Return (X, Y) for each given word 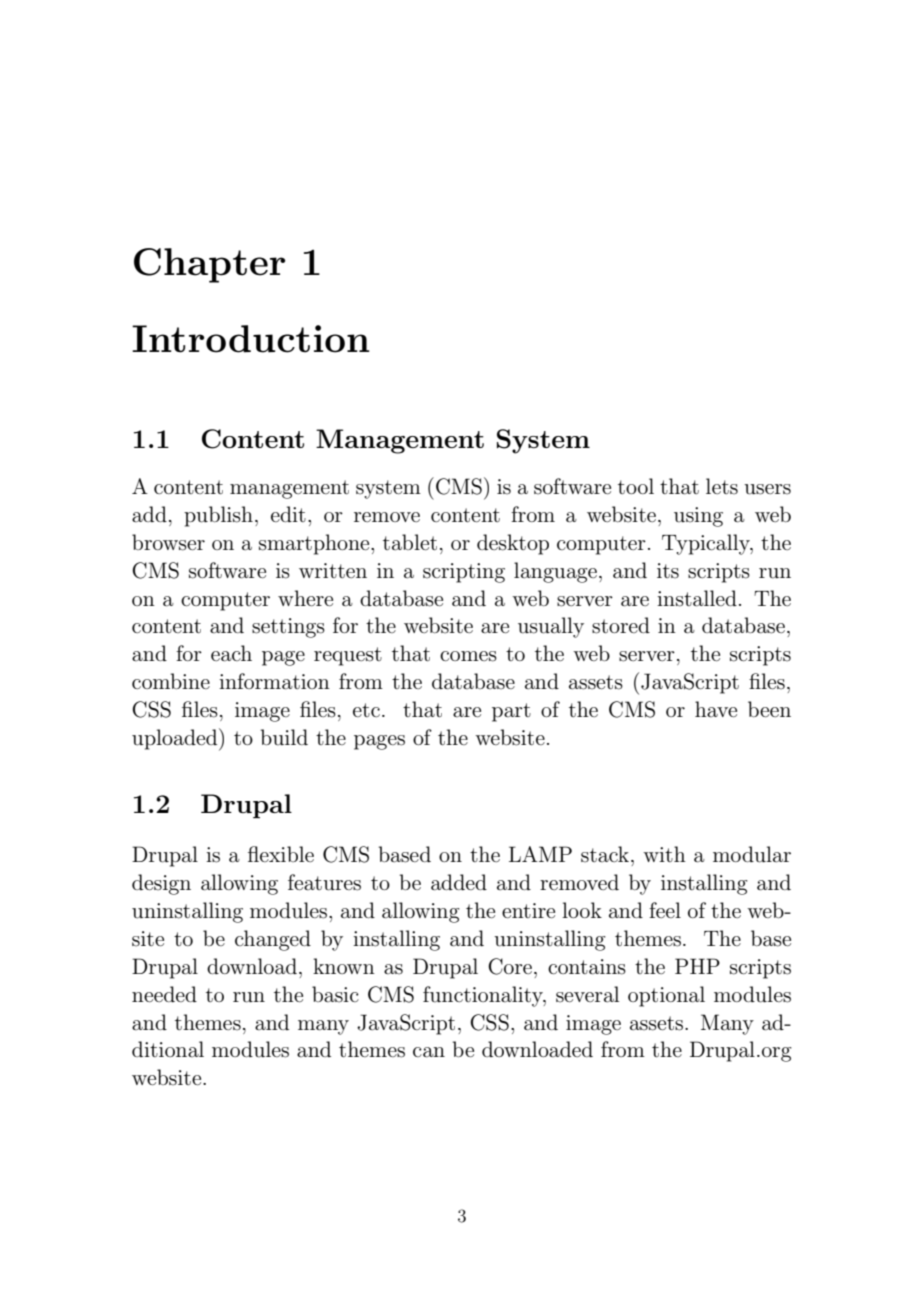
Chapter (209, 265)
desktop (513, 544)
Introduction (251, 339)
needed (164, 994)
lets (722, 486)
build (284, 737)
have (716, 709)
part (511, 712)
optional (666, 996)
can (429, 1052)
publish (218, 516)
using (698, 517)
